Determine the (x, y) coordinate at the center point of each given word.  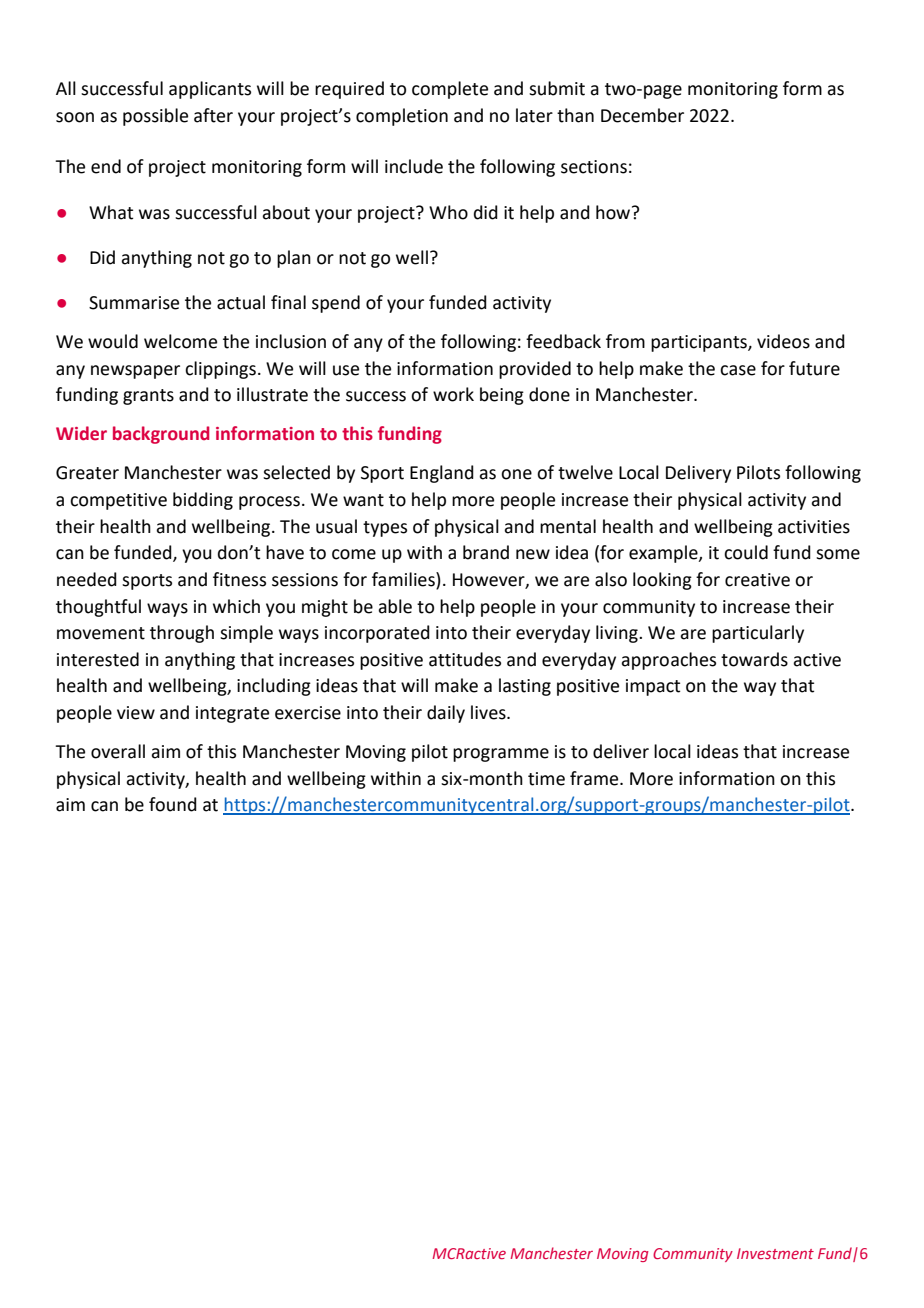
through (182, 634)
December (642, 115)
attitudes (465, 659)
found (173, 804)
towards (754, 659)
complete (450, 90)
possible (155, 117)
